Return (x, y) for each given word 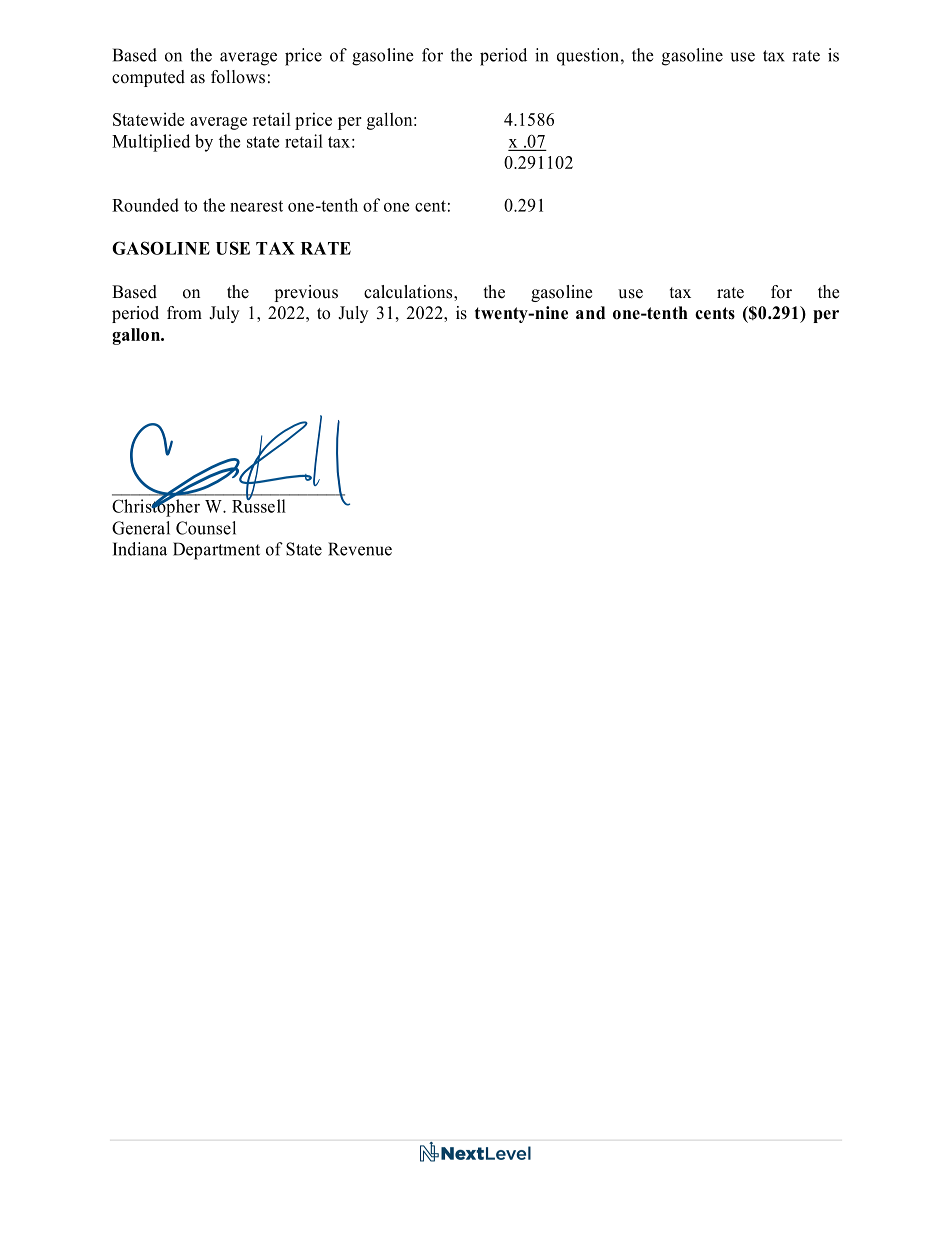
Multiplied (151, 143)
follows (238, 77)
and (590, 313)
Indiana (140, 549)
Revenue (360, 549)
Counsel (206, 528)
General (141, 528)
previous (306, 293)
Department (216, 551)
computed (148, 78)
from (184, 313)
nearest (256, 206)
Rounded (145, 205)
